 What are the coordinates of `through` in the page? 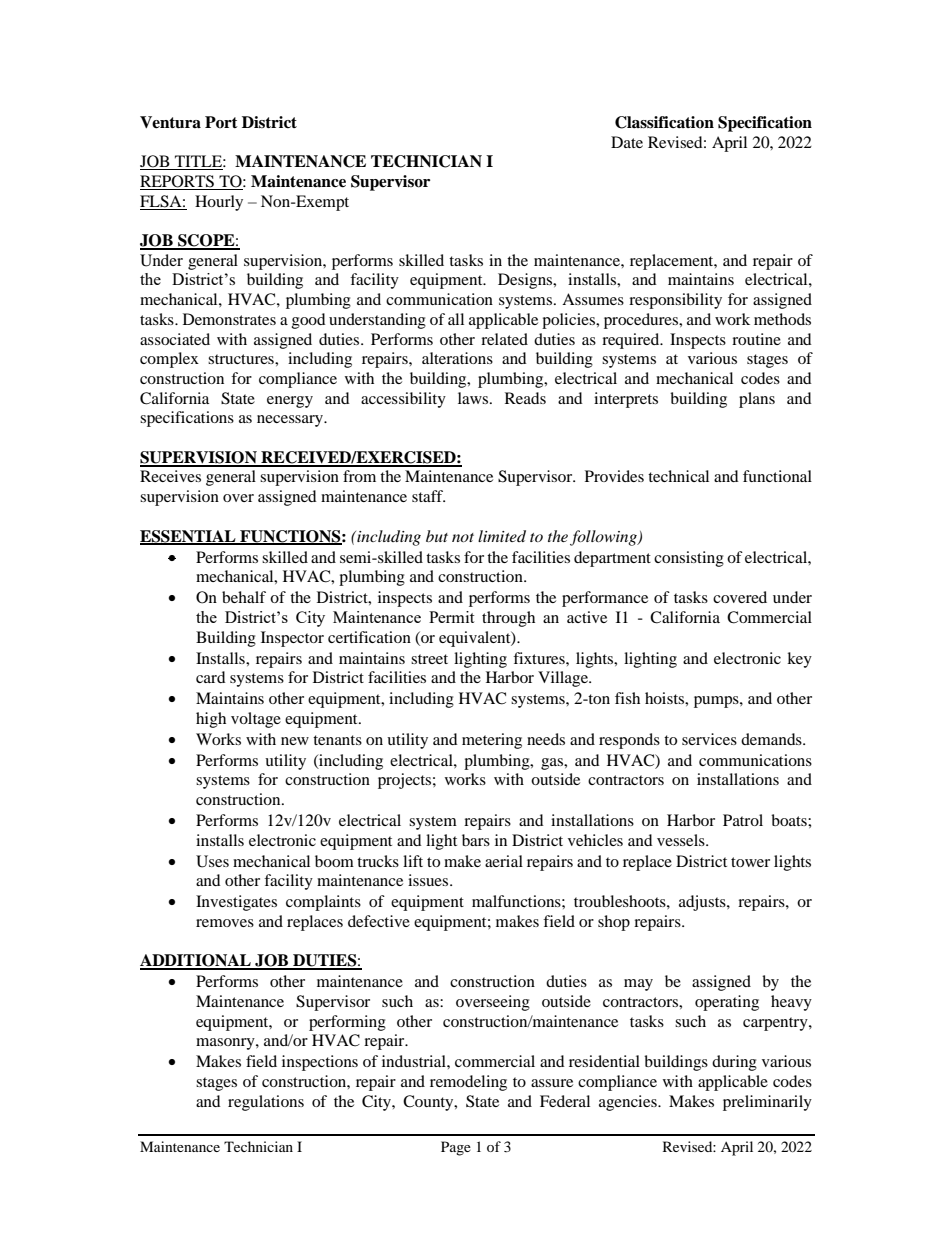 It's located at (508, 619).
